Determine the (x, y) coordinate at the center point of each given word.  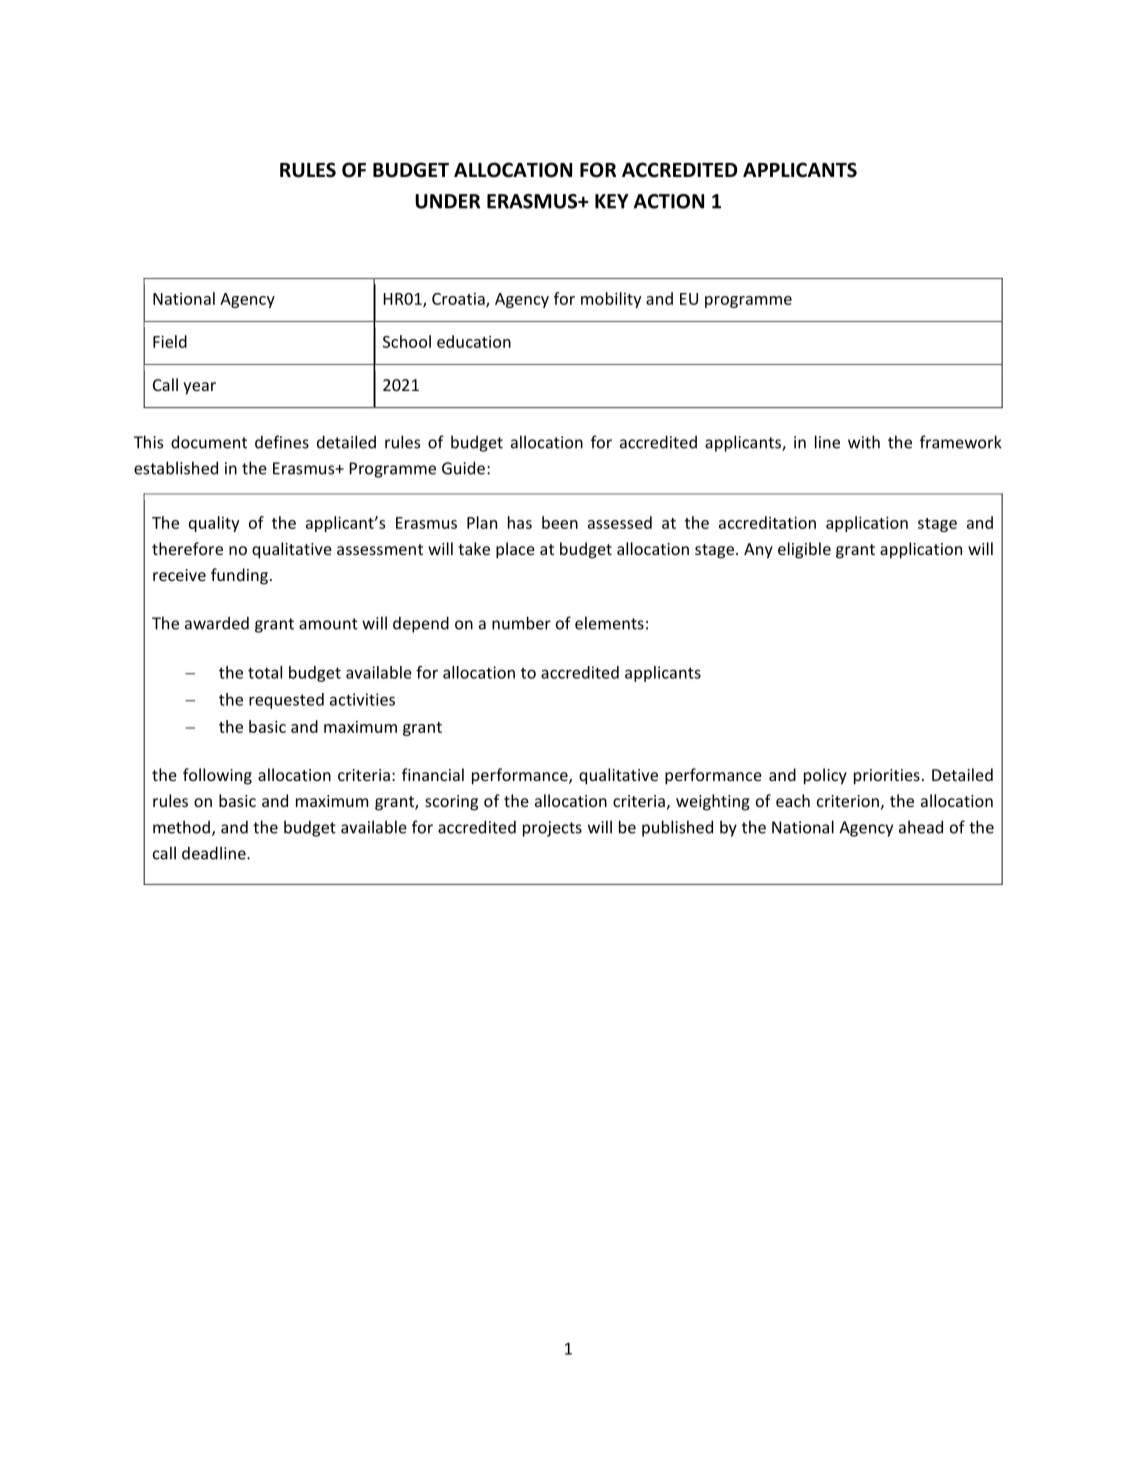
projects (552, 829)
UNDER (447, 201)
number (521, 623)
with (864, 442)
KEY (612, 201)
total (265, 672)
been (560, 522)
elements (609, 623)
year (199, 388)
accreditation (767, 522)
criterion (848, 801)
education (474, 341)
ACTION (669, 201)
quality (214, 524)
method (181, 827)
